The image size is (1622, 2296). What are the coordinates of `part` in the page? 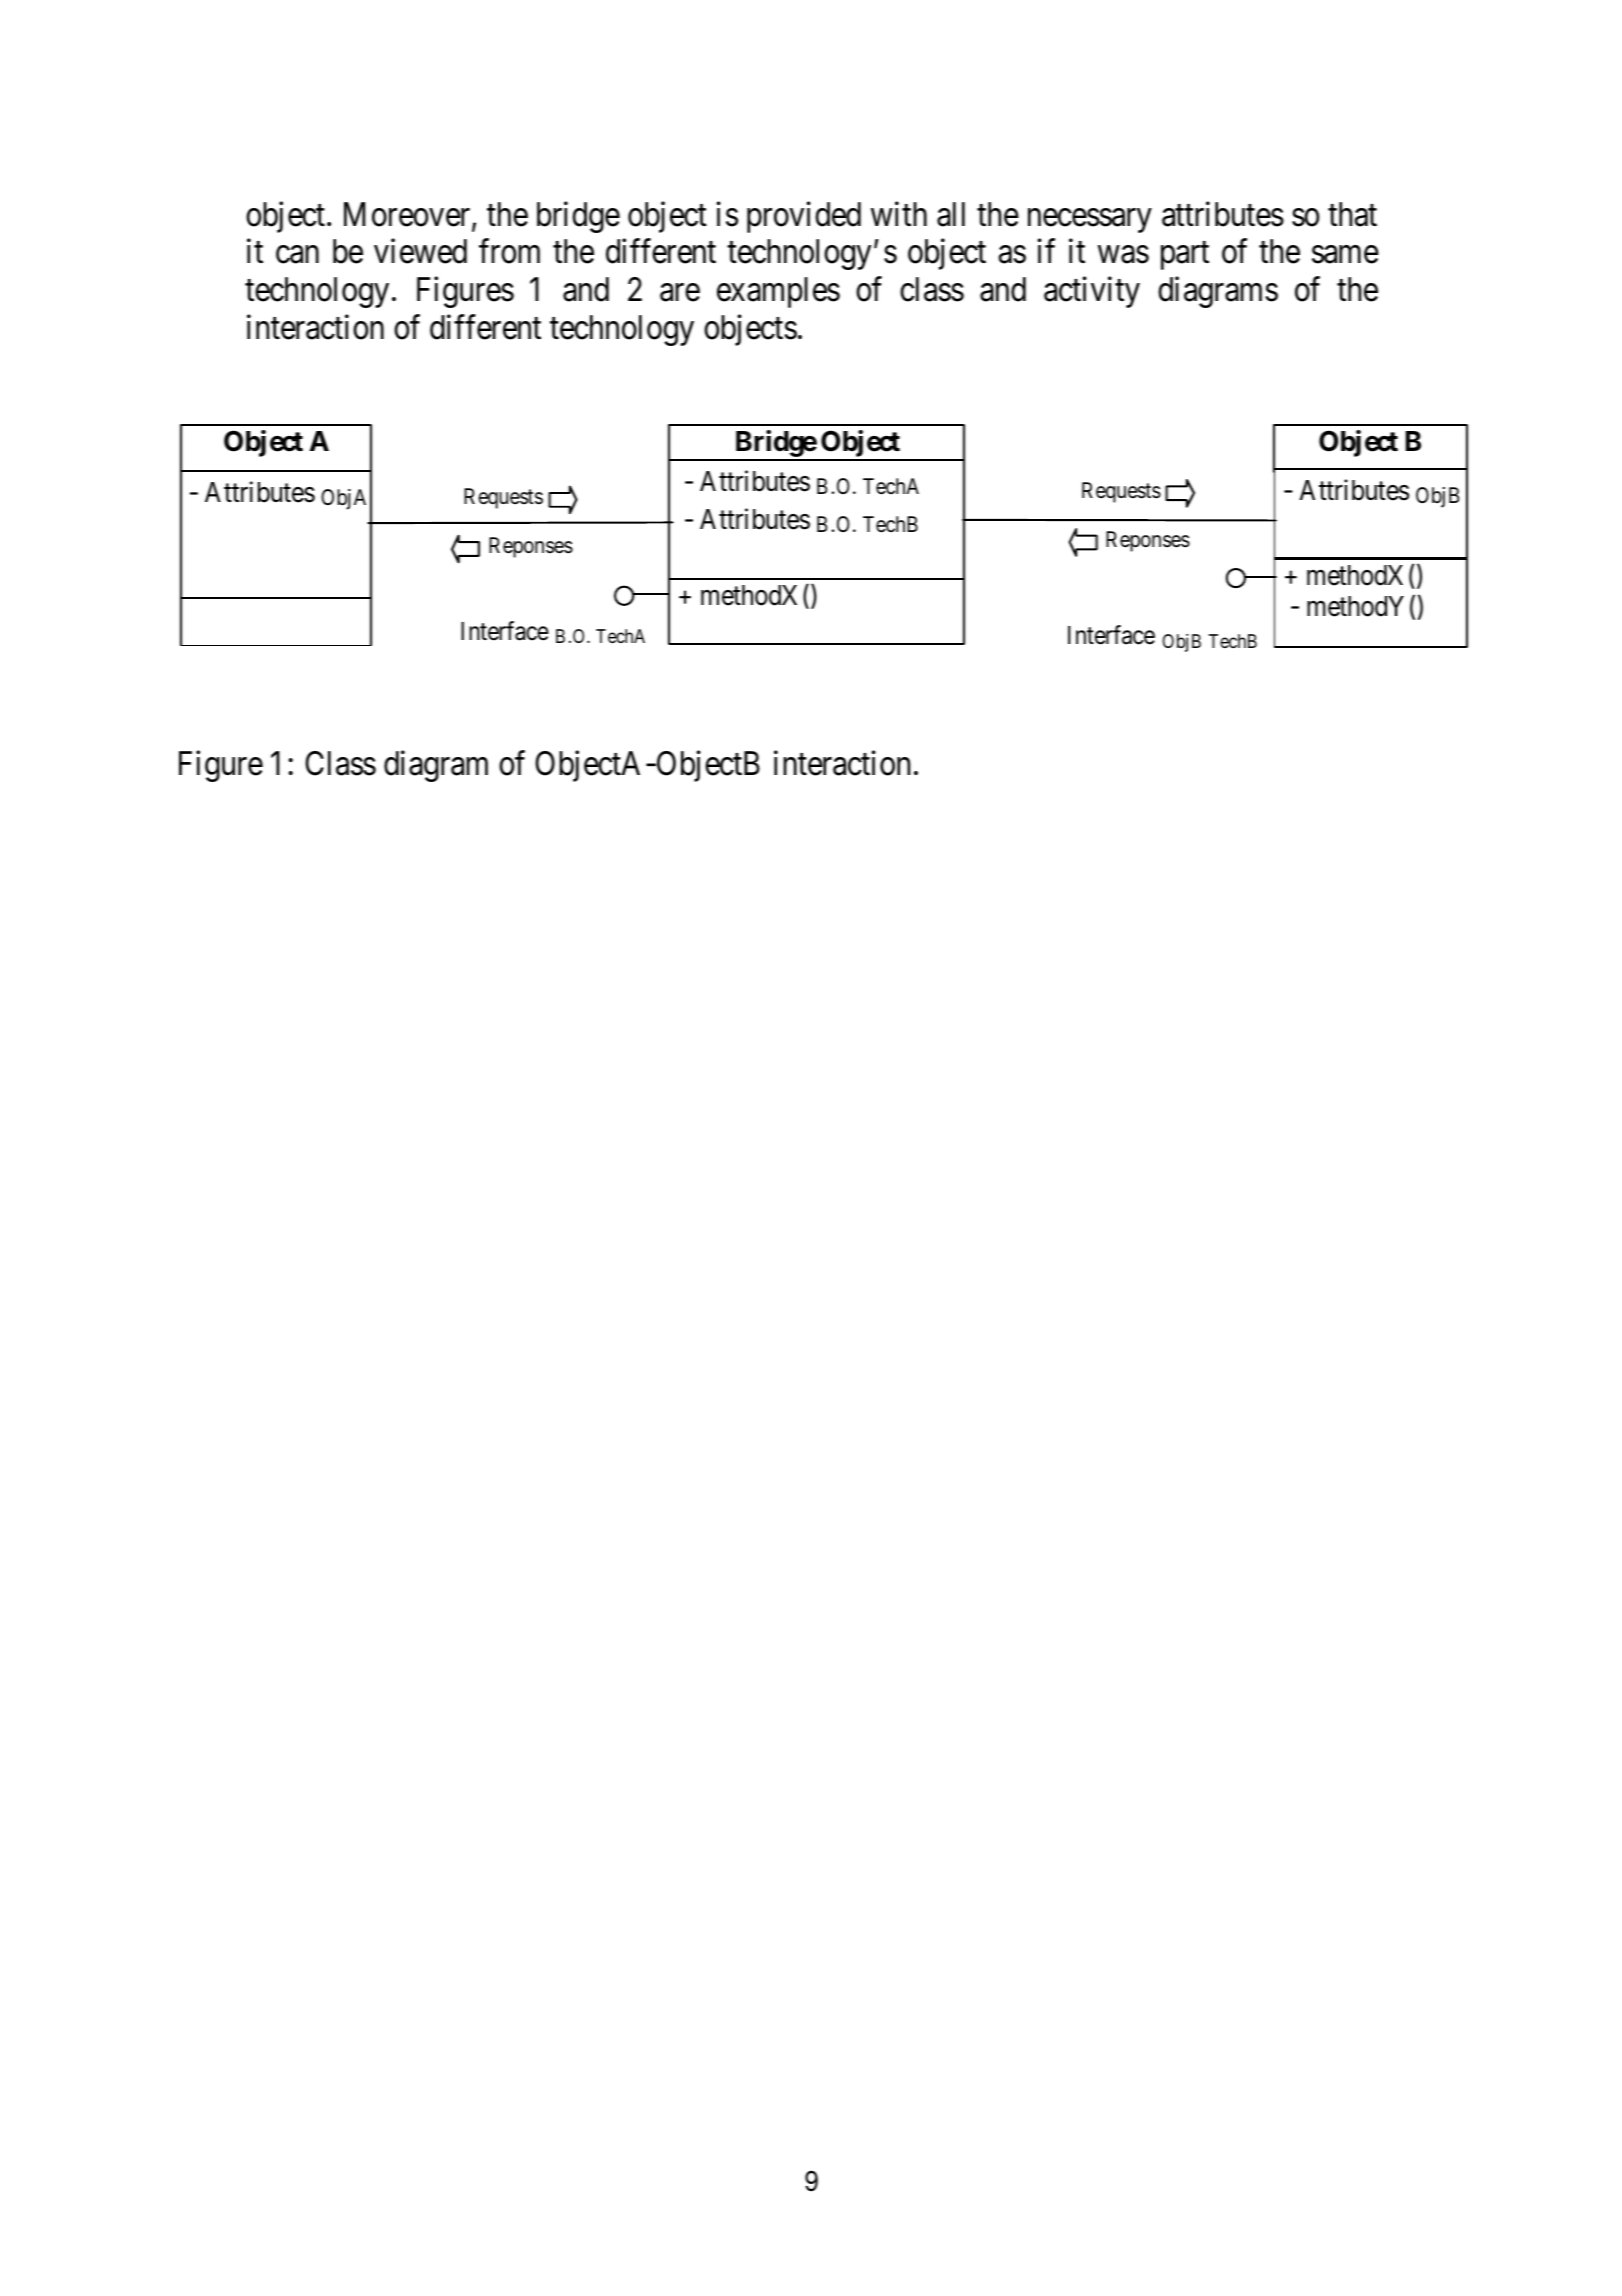 It's located at (1185, 256).
